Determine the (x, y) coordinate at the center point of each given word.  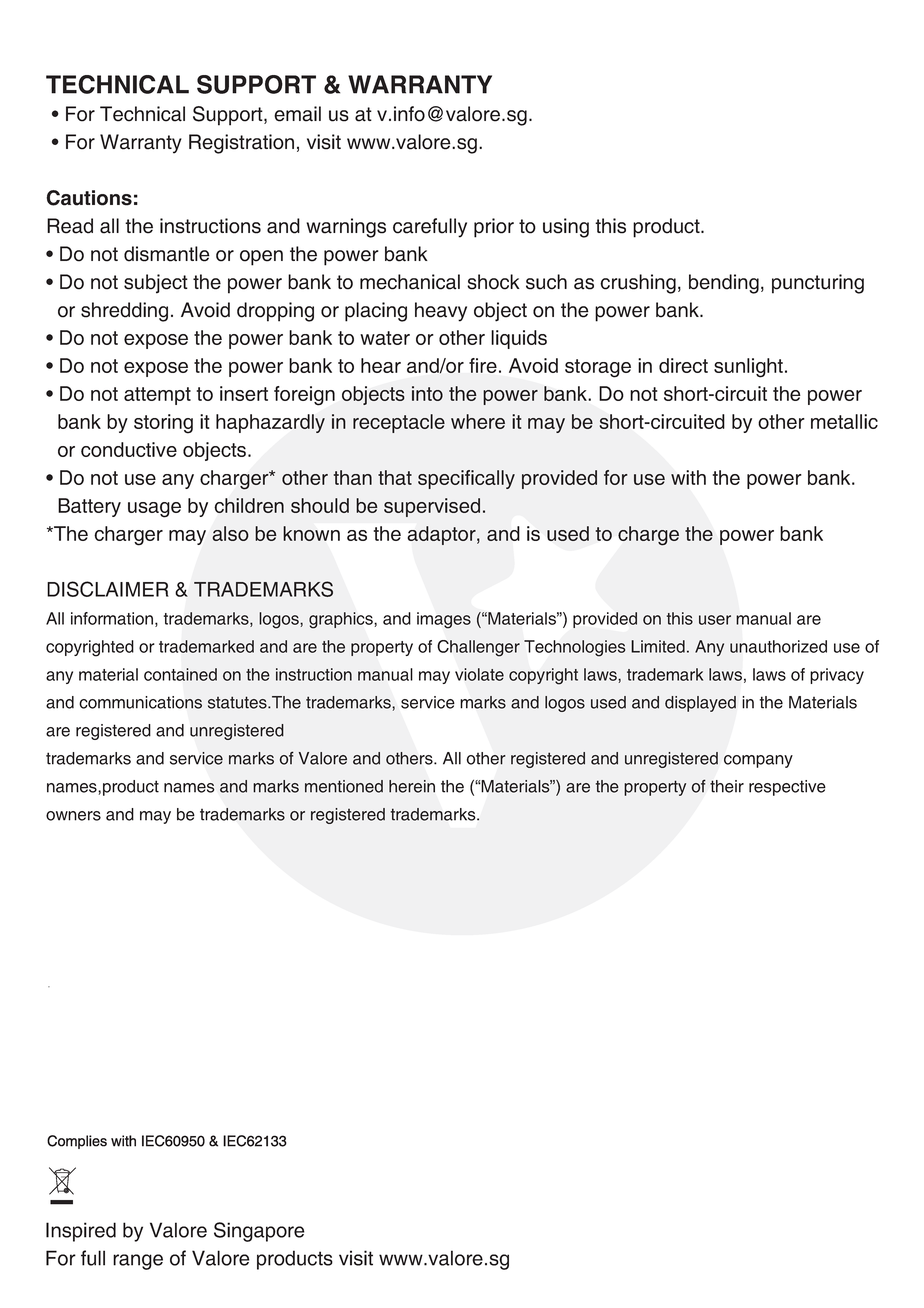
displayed (700, 704)
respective (787, 788)
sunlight (748, 368)
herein (412, 786)
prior (494, 228)
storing (163, 424)
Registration (241, 144)
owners (73, 816)
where (478, 421)
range (138, 1262)
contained (180, 674)
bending (724, 284)
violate (479, 674)
